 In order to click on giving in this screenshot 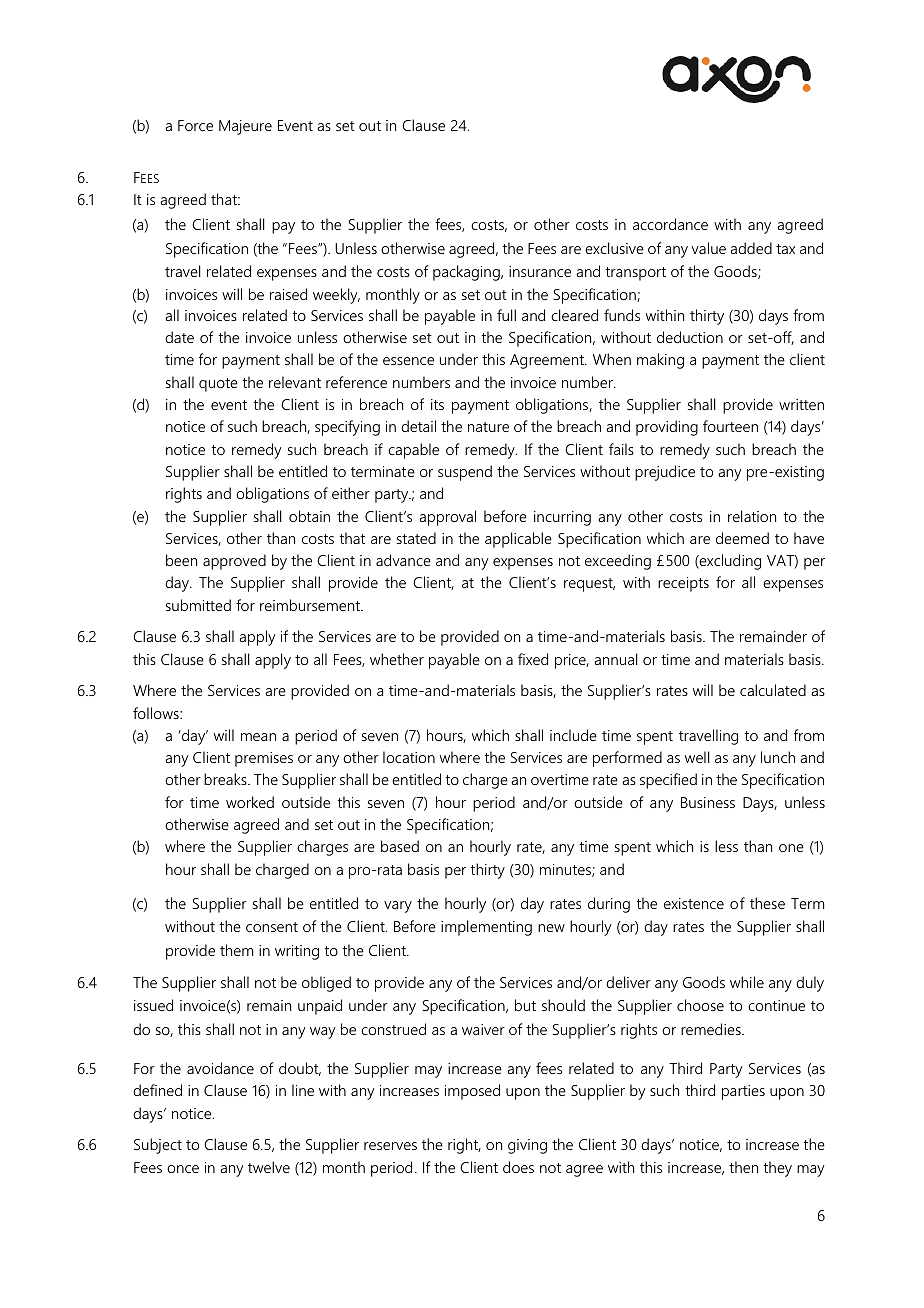, I will do `click(527, 1146)`.
